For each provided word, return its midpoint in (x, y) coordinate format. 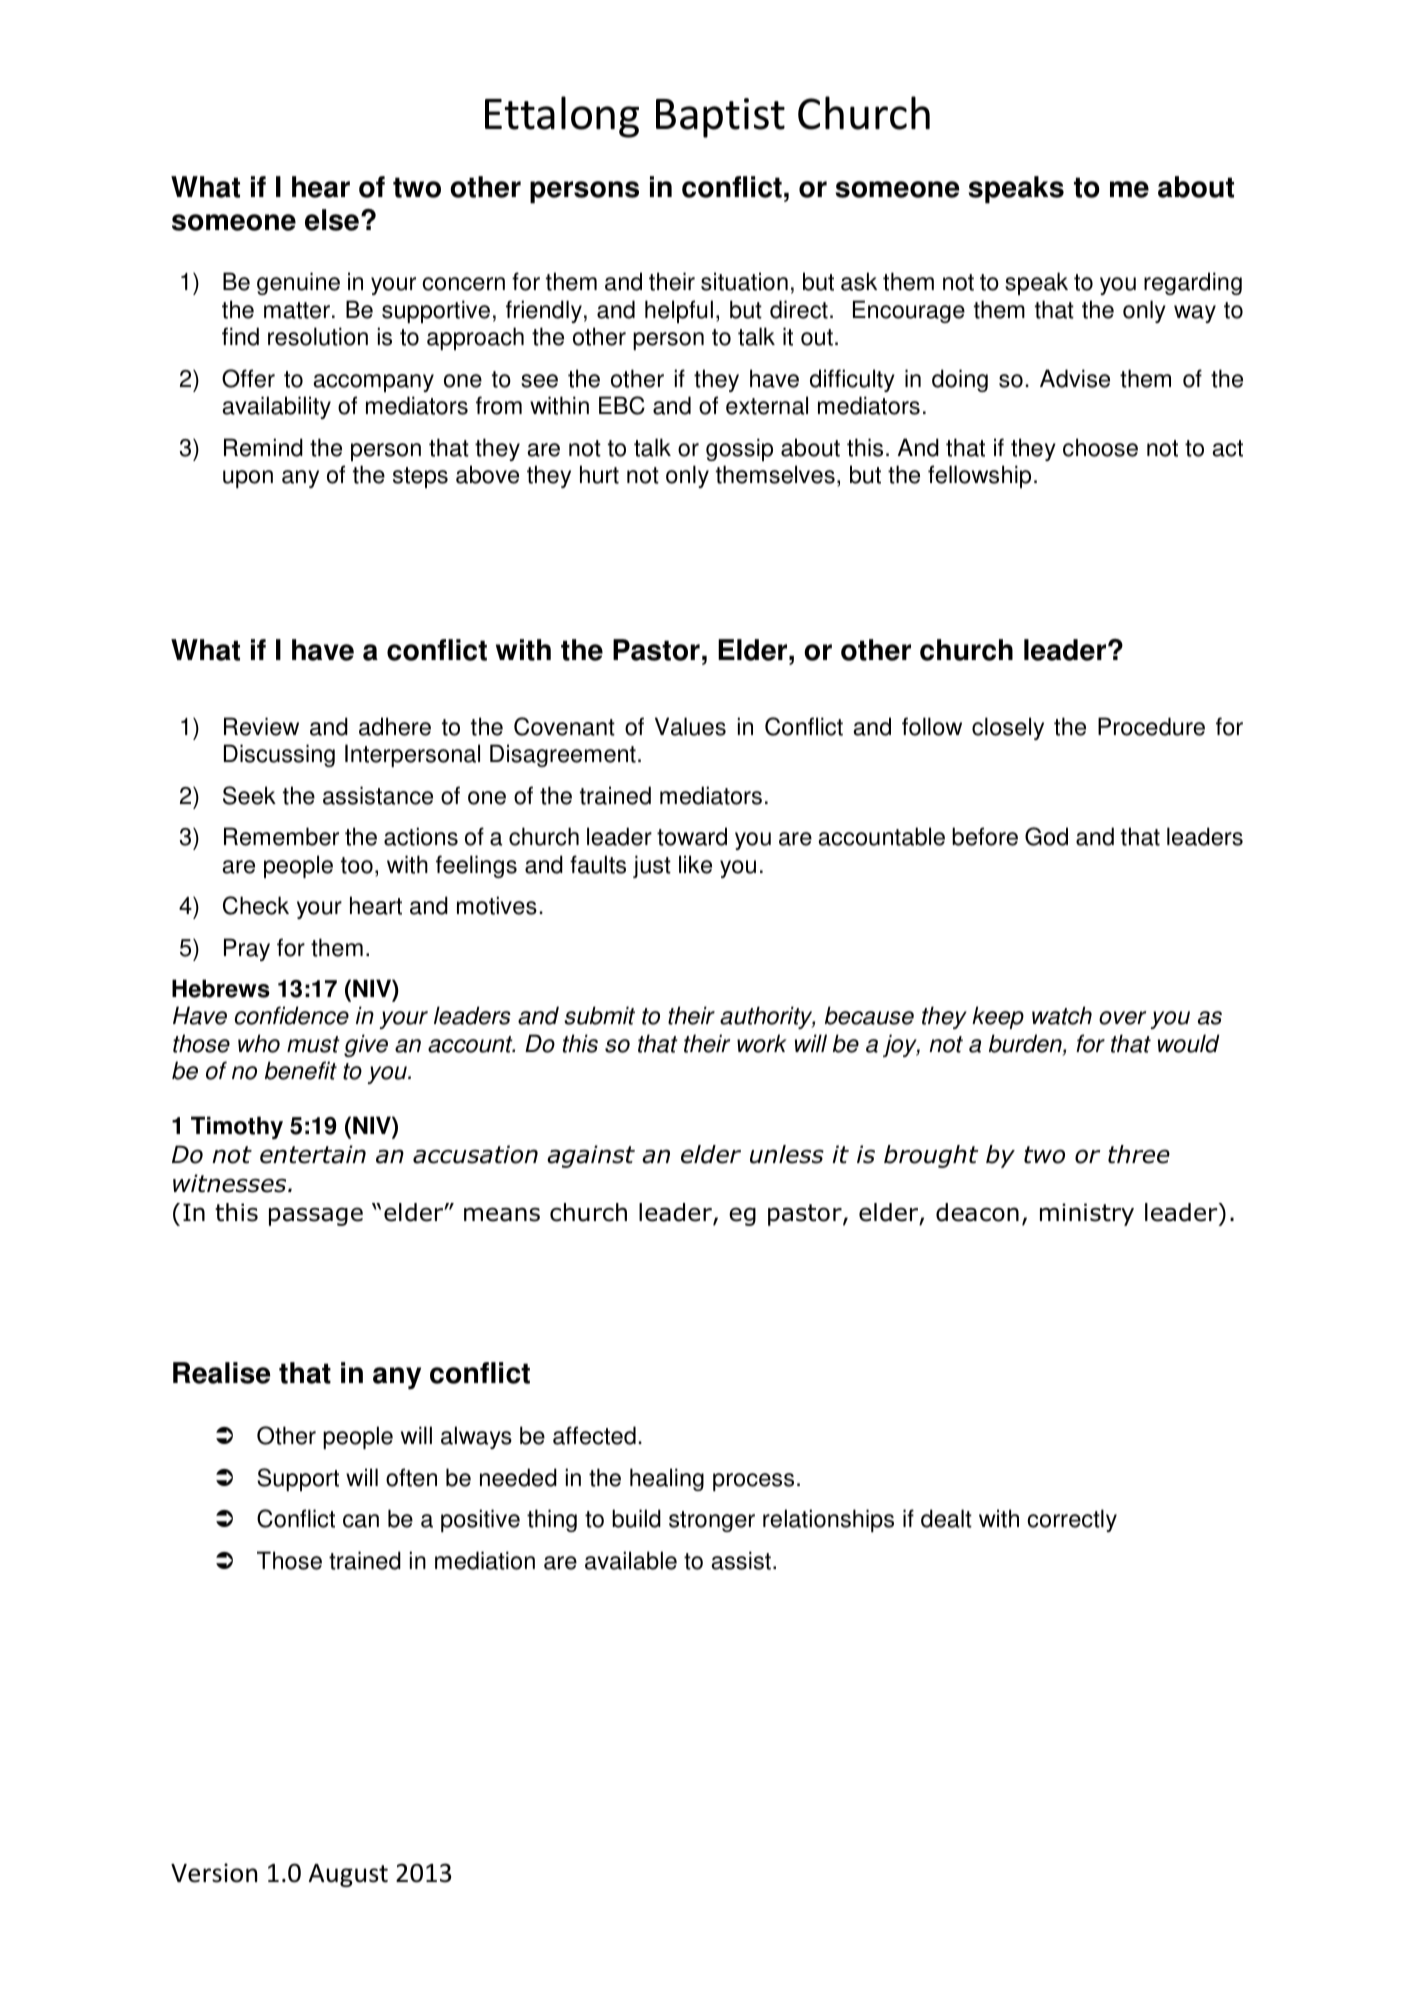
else (332, 220)
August (348, 1875)
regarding (1193, 283)
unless (787, 1154)
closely (1008, 728)
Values (690, 726)
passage (316, 1216)
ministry (1087, 1214)
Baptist (720, 118)
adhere (395, 726)
